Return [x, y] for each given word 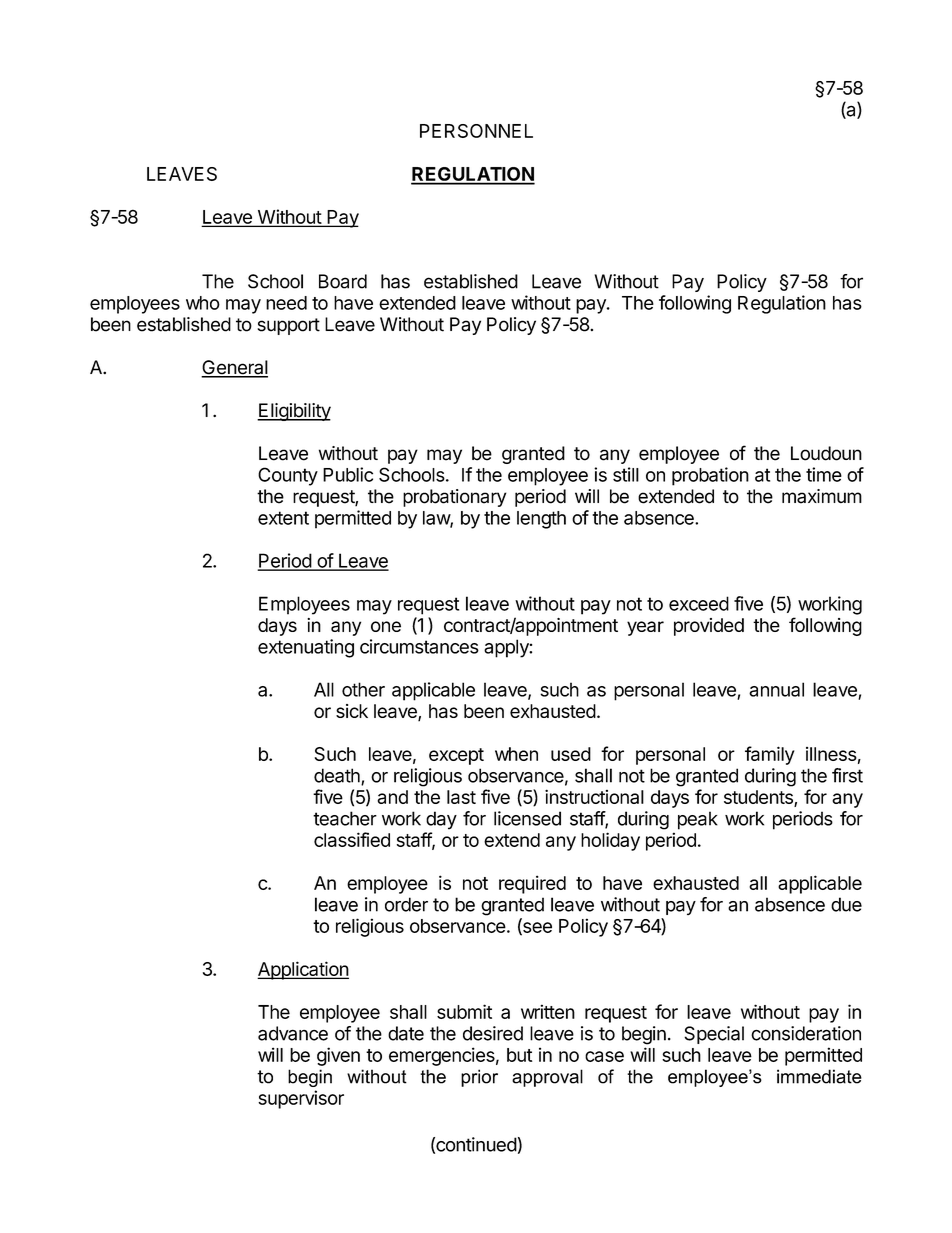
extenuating [306, 648]
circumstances [419, 646]
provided [709, 627]
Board [343, 281]
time [824, 474]
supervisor [301, 1099]
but [519, 1055]
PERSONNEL [476, 131]
